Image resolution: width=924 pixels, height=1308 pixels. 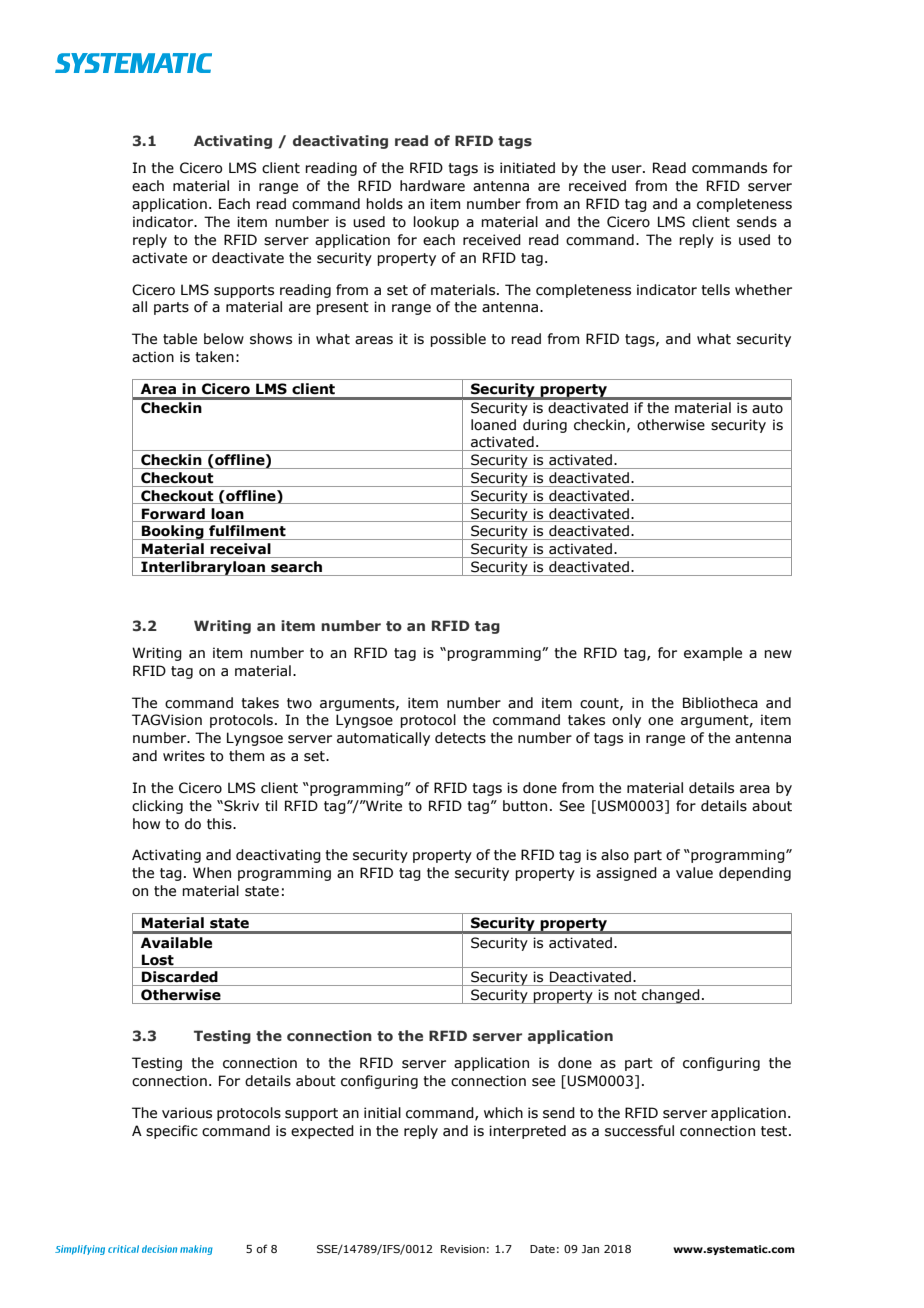 What do you see at coordinates (460, 738) in the screenshot?
I see `detects` at bounding box center [460, 738].
